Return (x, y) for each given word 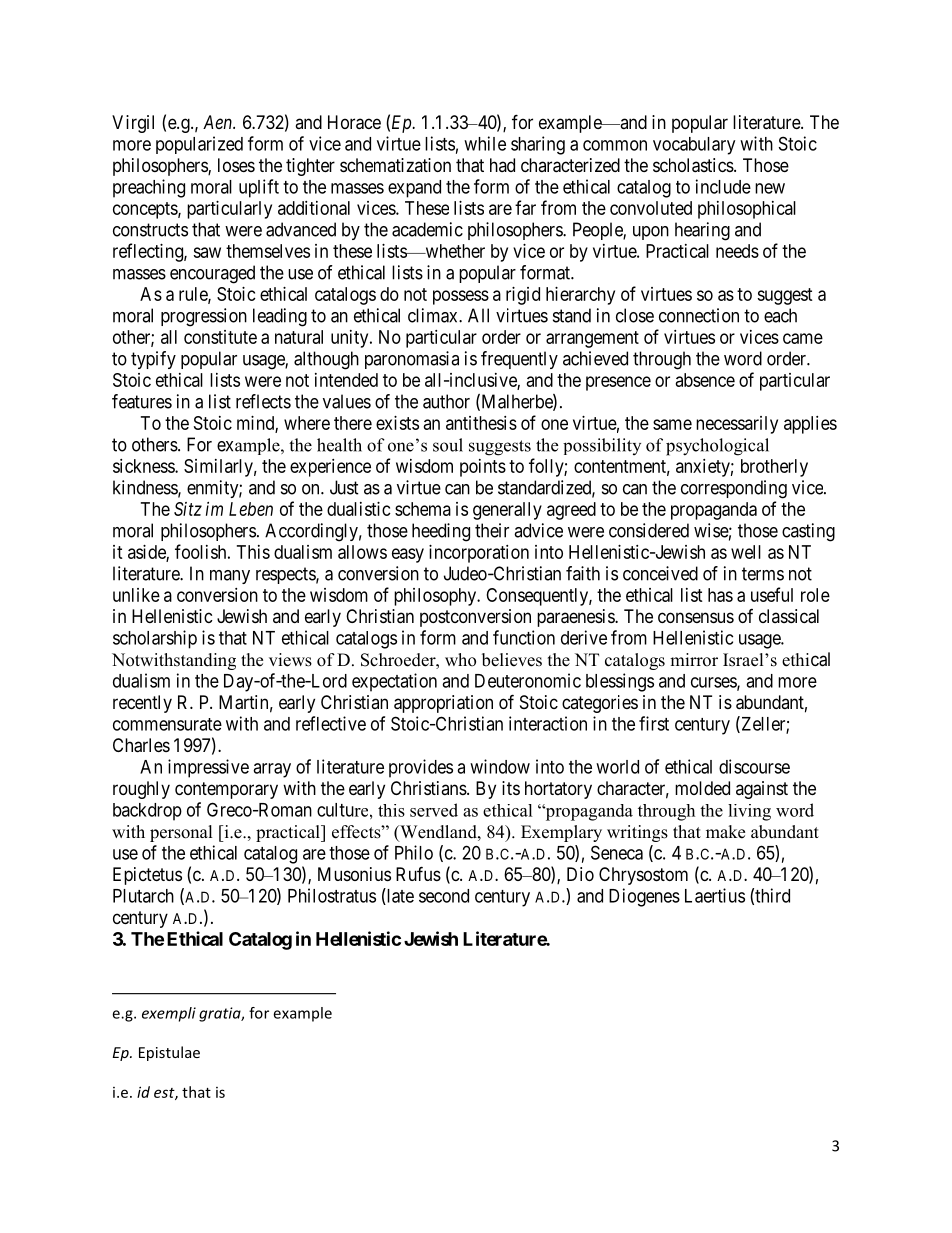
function (524, 637)
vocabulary (694, 146)
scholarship (155, 639)
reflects (263, 401)
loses (236, 165)
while (485, 143)
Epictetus (147, 876)
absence (705, 380)
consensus (696, 617)
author (446, 401)
